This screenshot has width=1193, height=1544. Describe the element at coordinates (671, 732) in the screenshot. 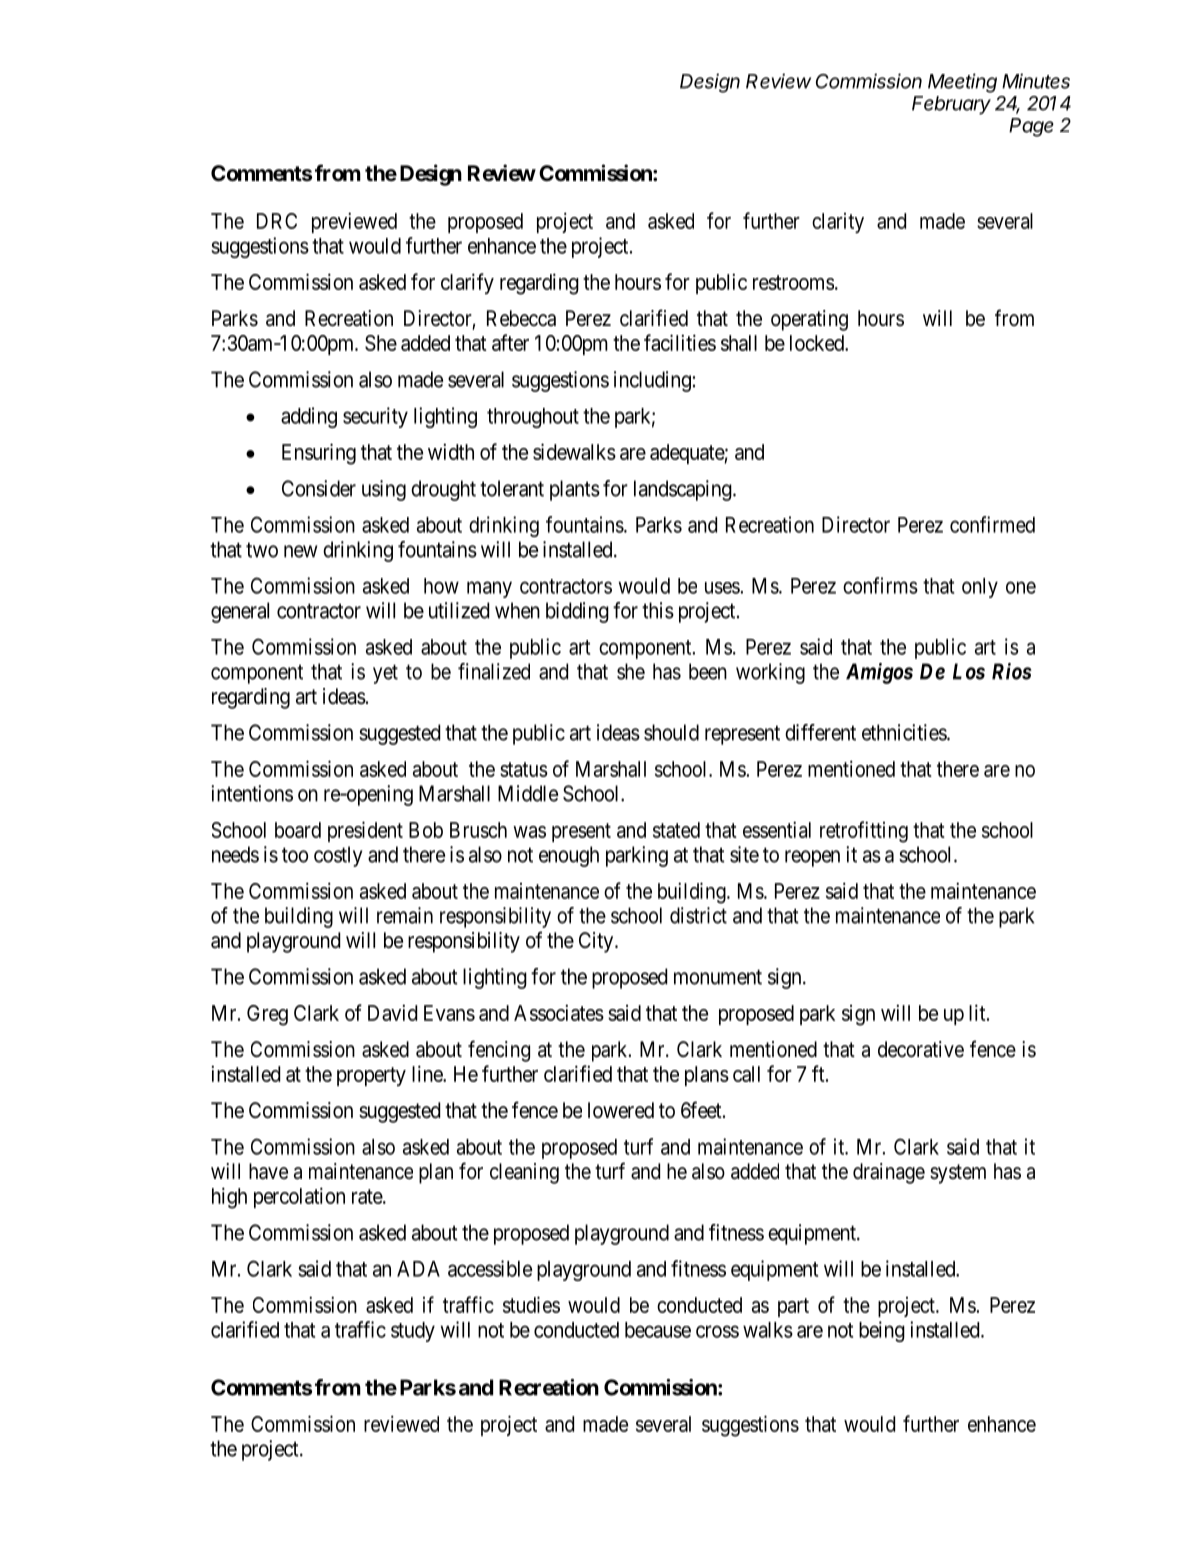

I see `should` at that location.
